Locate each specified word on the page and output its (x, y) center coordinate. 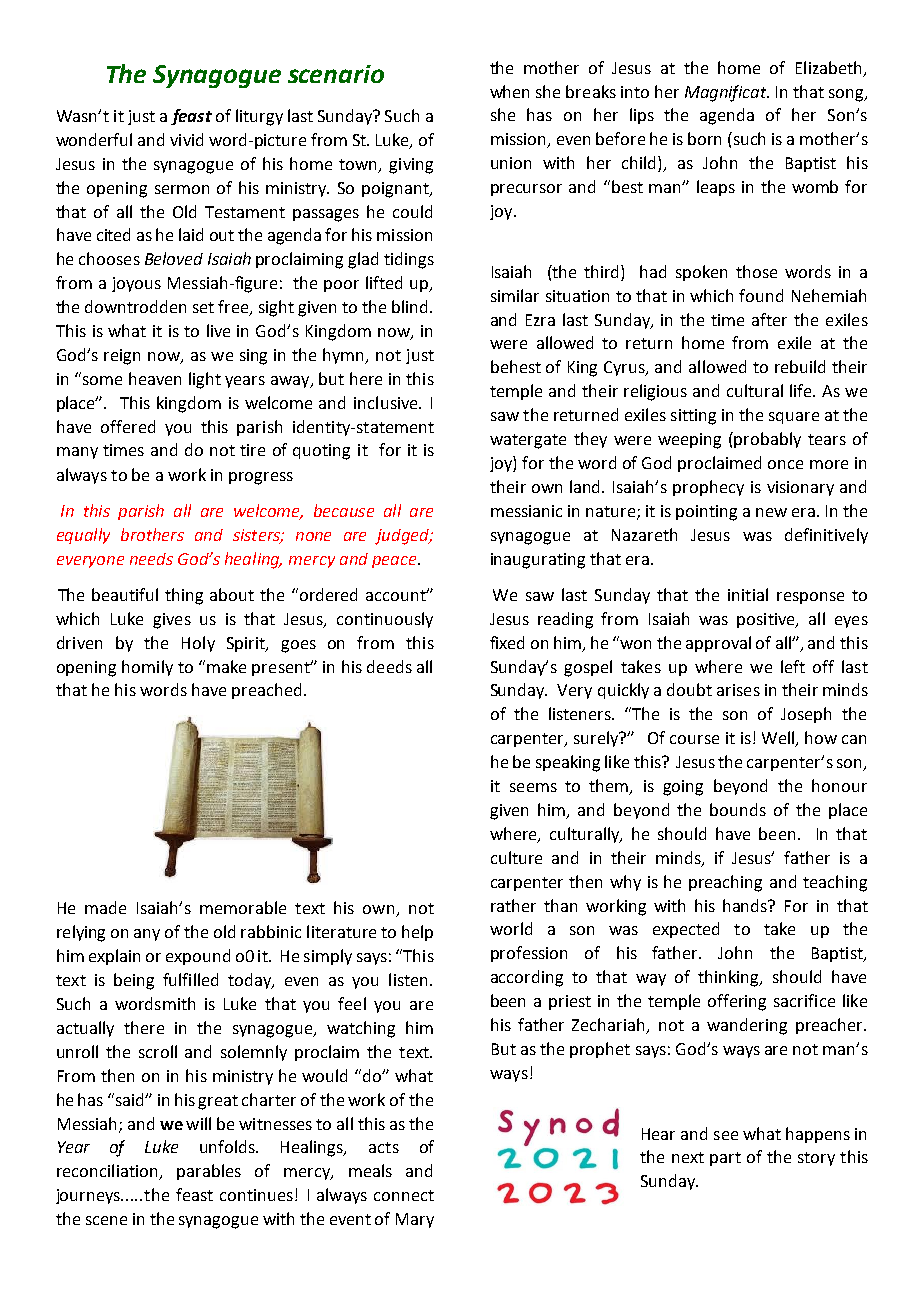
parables (209, 1172)
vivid (186, 139)
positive (767, 620)
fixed (507, 642)
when (509, 91)
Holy (198, 644)
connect (404, 1195)
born (704, 138)
